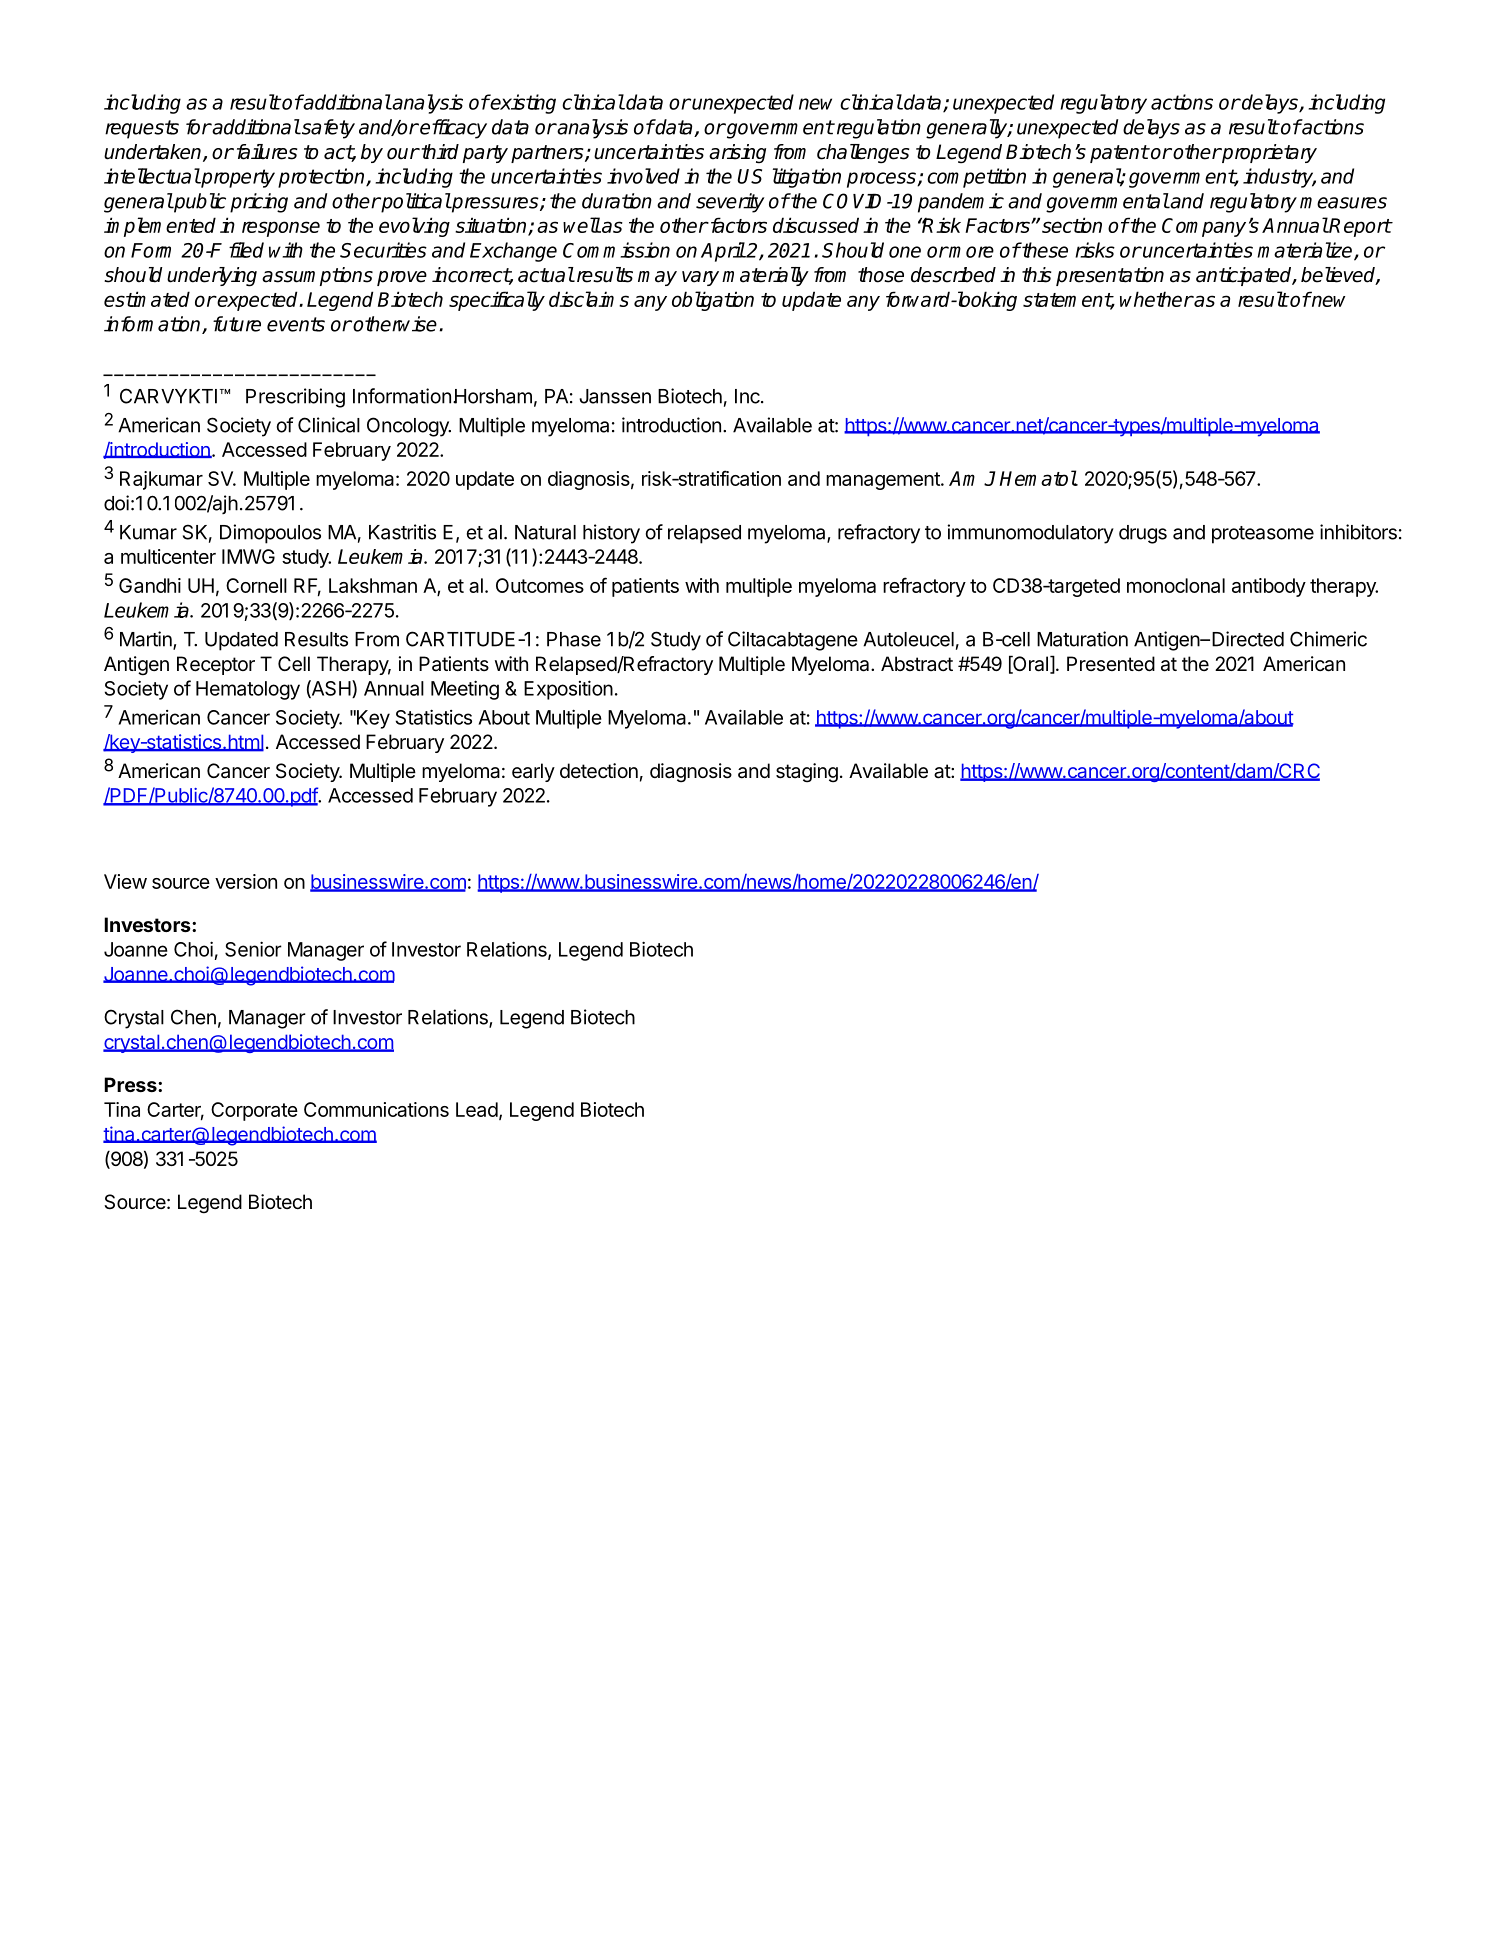 This screenshot has width=1507, height=1951. Describe the element at coordinates (574, 639) in the screenshot. I see `Phase` at that location.
